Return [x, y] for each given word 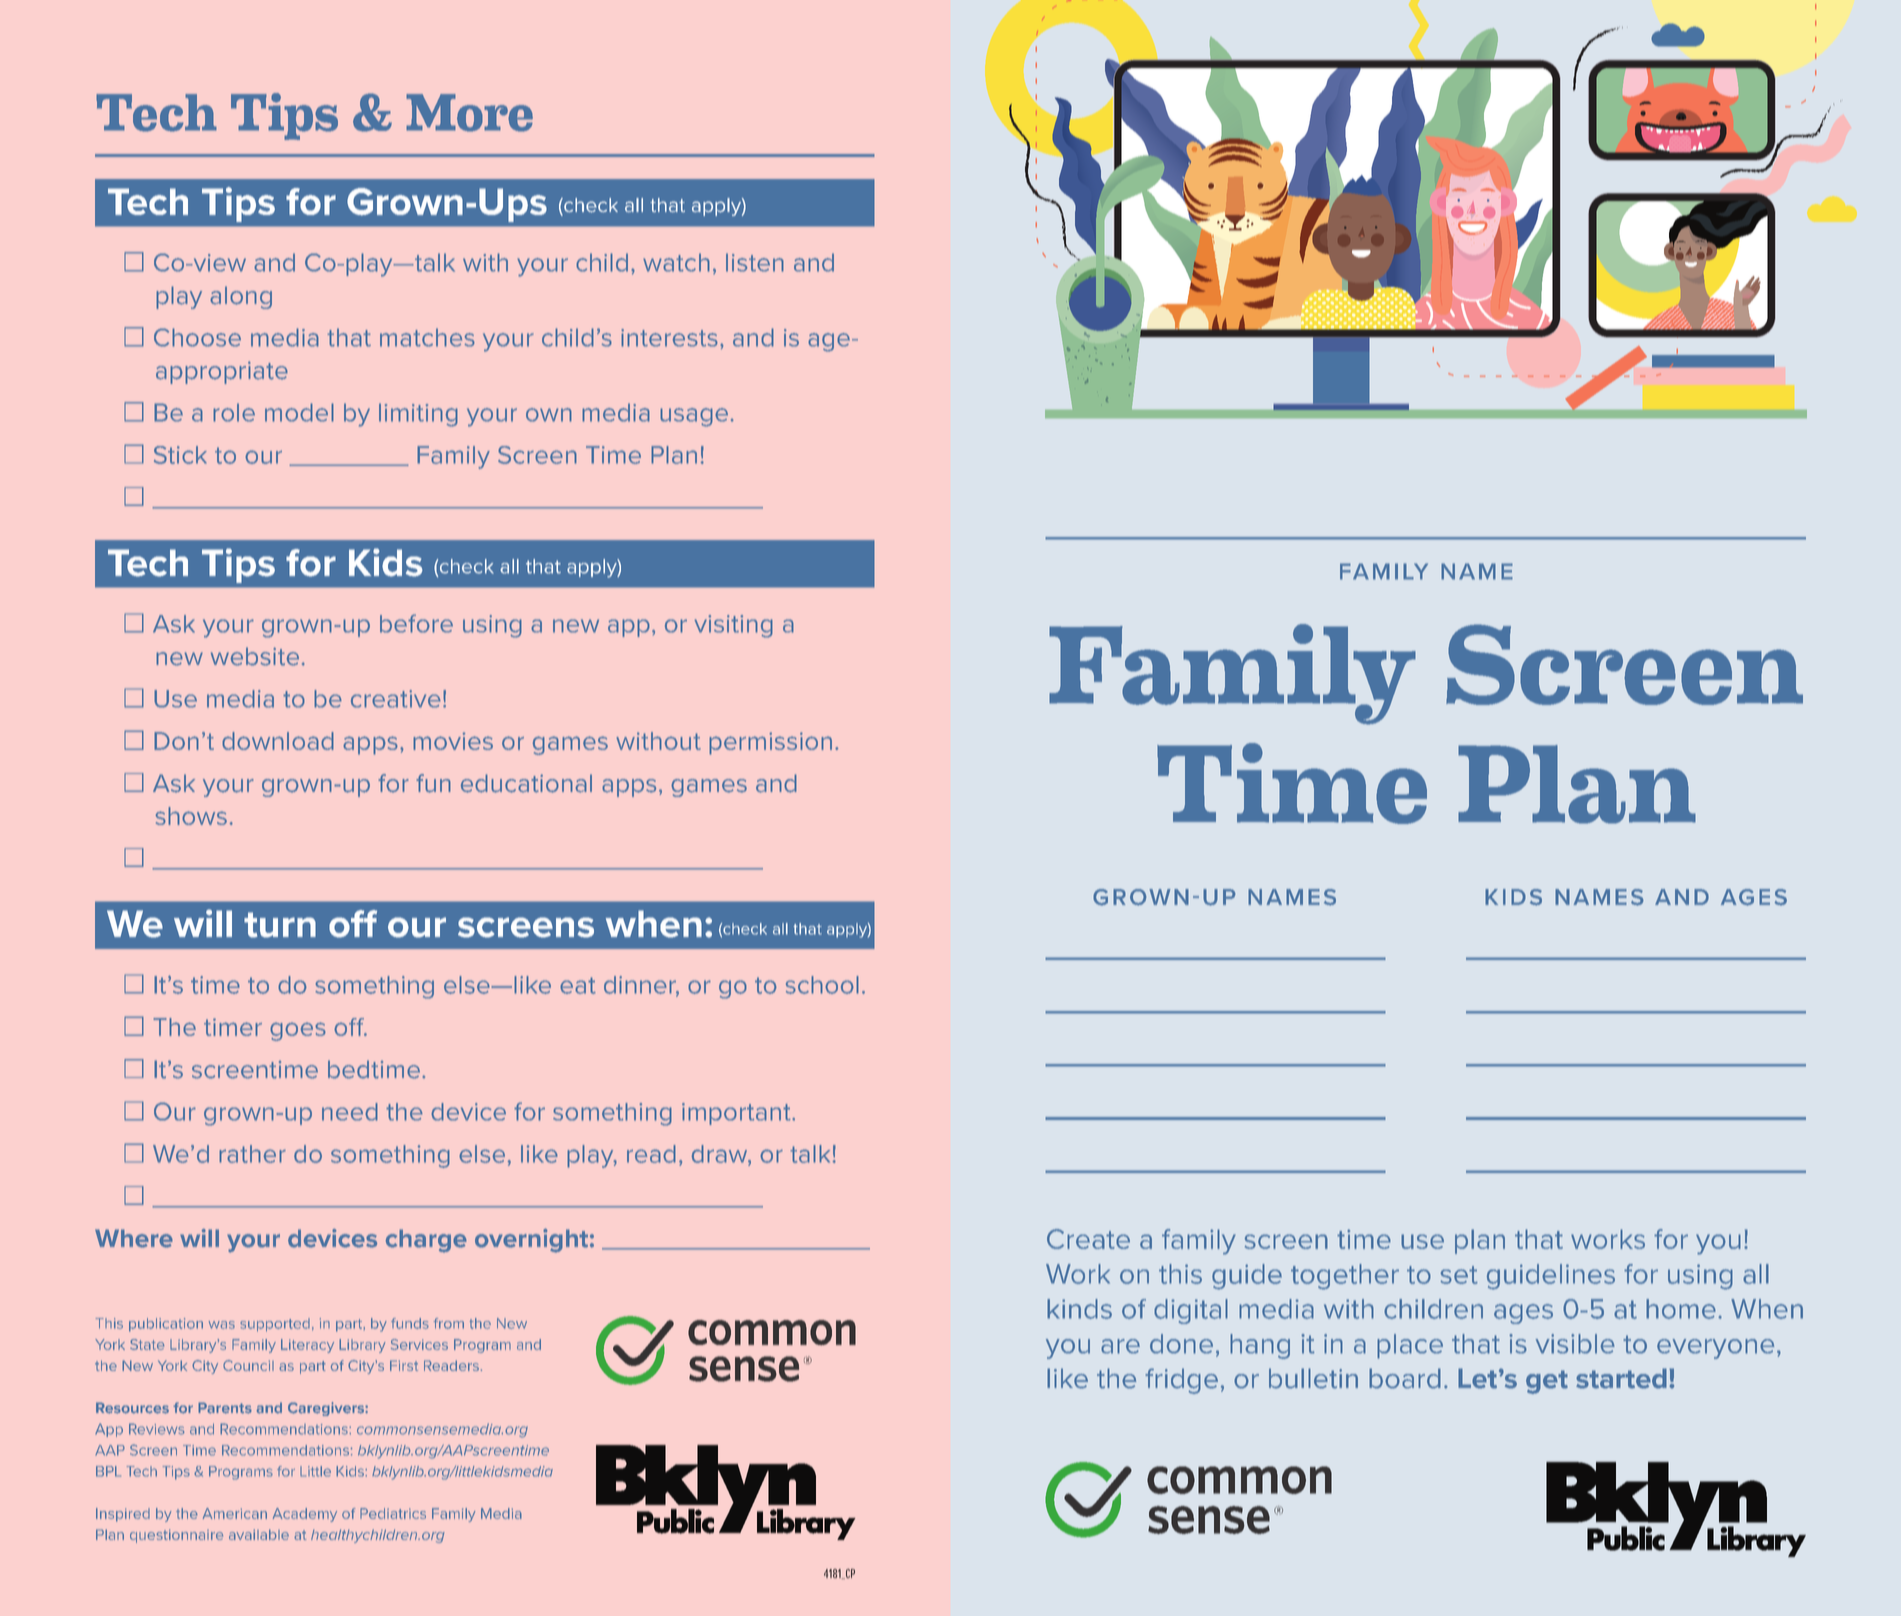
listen [755, 262]
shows [191, 816]
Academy [305, 1515]
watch [676, 262]
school [822, 985]
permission [770, 743]
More [469, 113]
